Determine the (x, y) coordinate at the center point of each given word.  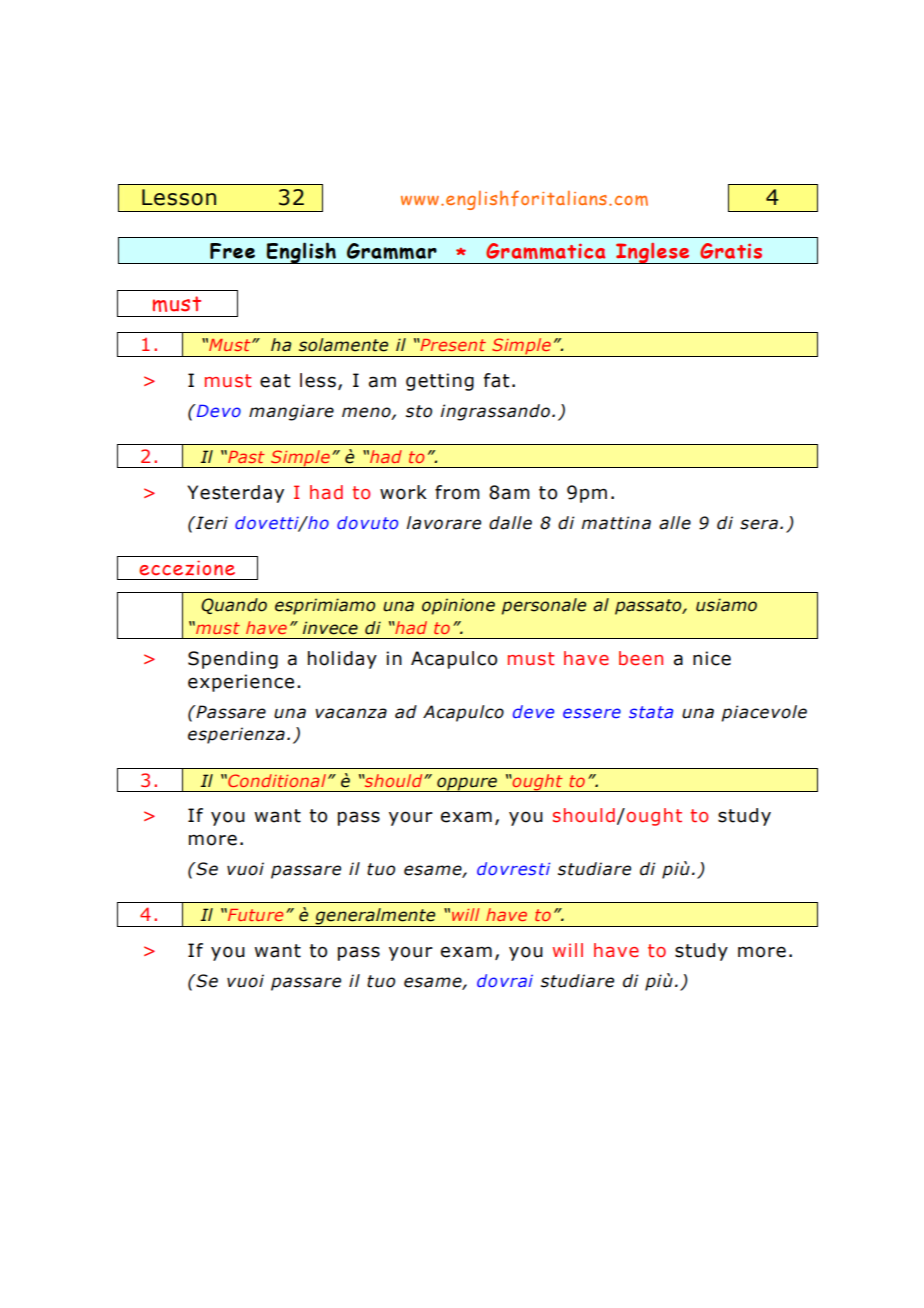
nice (712, 658)
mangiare (291, 412)
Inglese (653, 253)
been (641, 658)
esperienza (236, 735)
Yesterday (235, 494)
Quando (234, 606)
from (457, 492)
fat (497, 380)
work (403, 492)
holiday (342, 660)
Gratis (731, 251)
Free (232, 251)
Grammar (392, 251)
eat (275, 381)
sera (760, 524)
